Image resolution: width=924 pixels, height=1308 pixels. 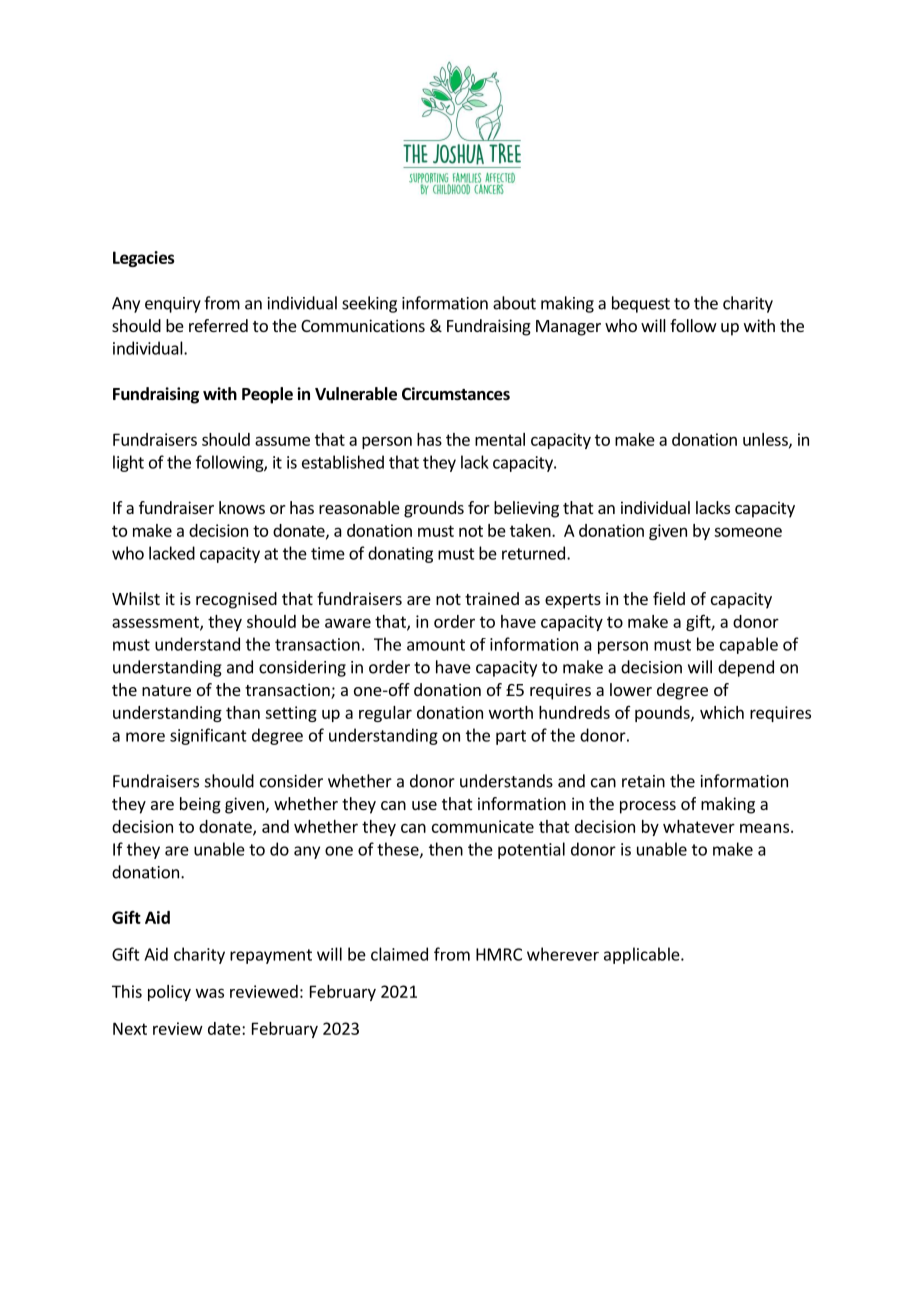 What do you see at coordinates (434, 509) in the document?
I see `grounds` at bounding box center [434, 509].
